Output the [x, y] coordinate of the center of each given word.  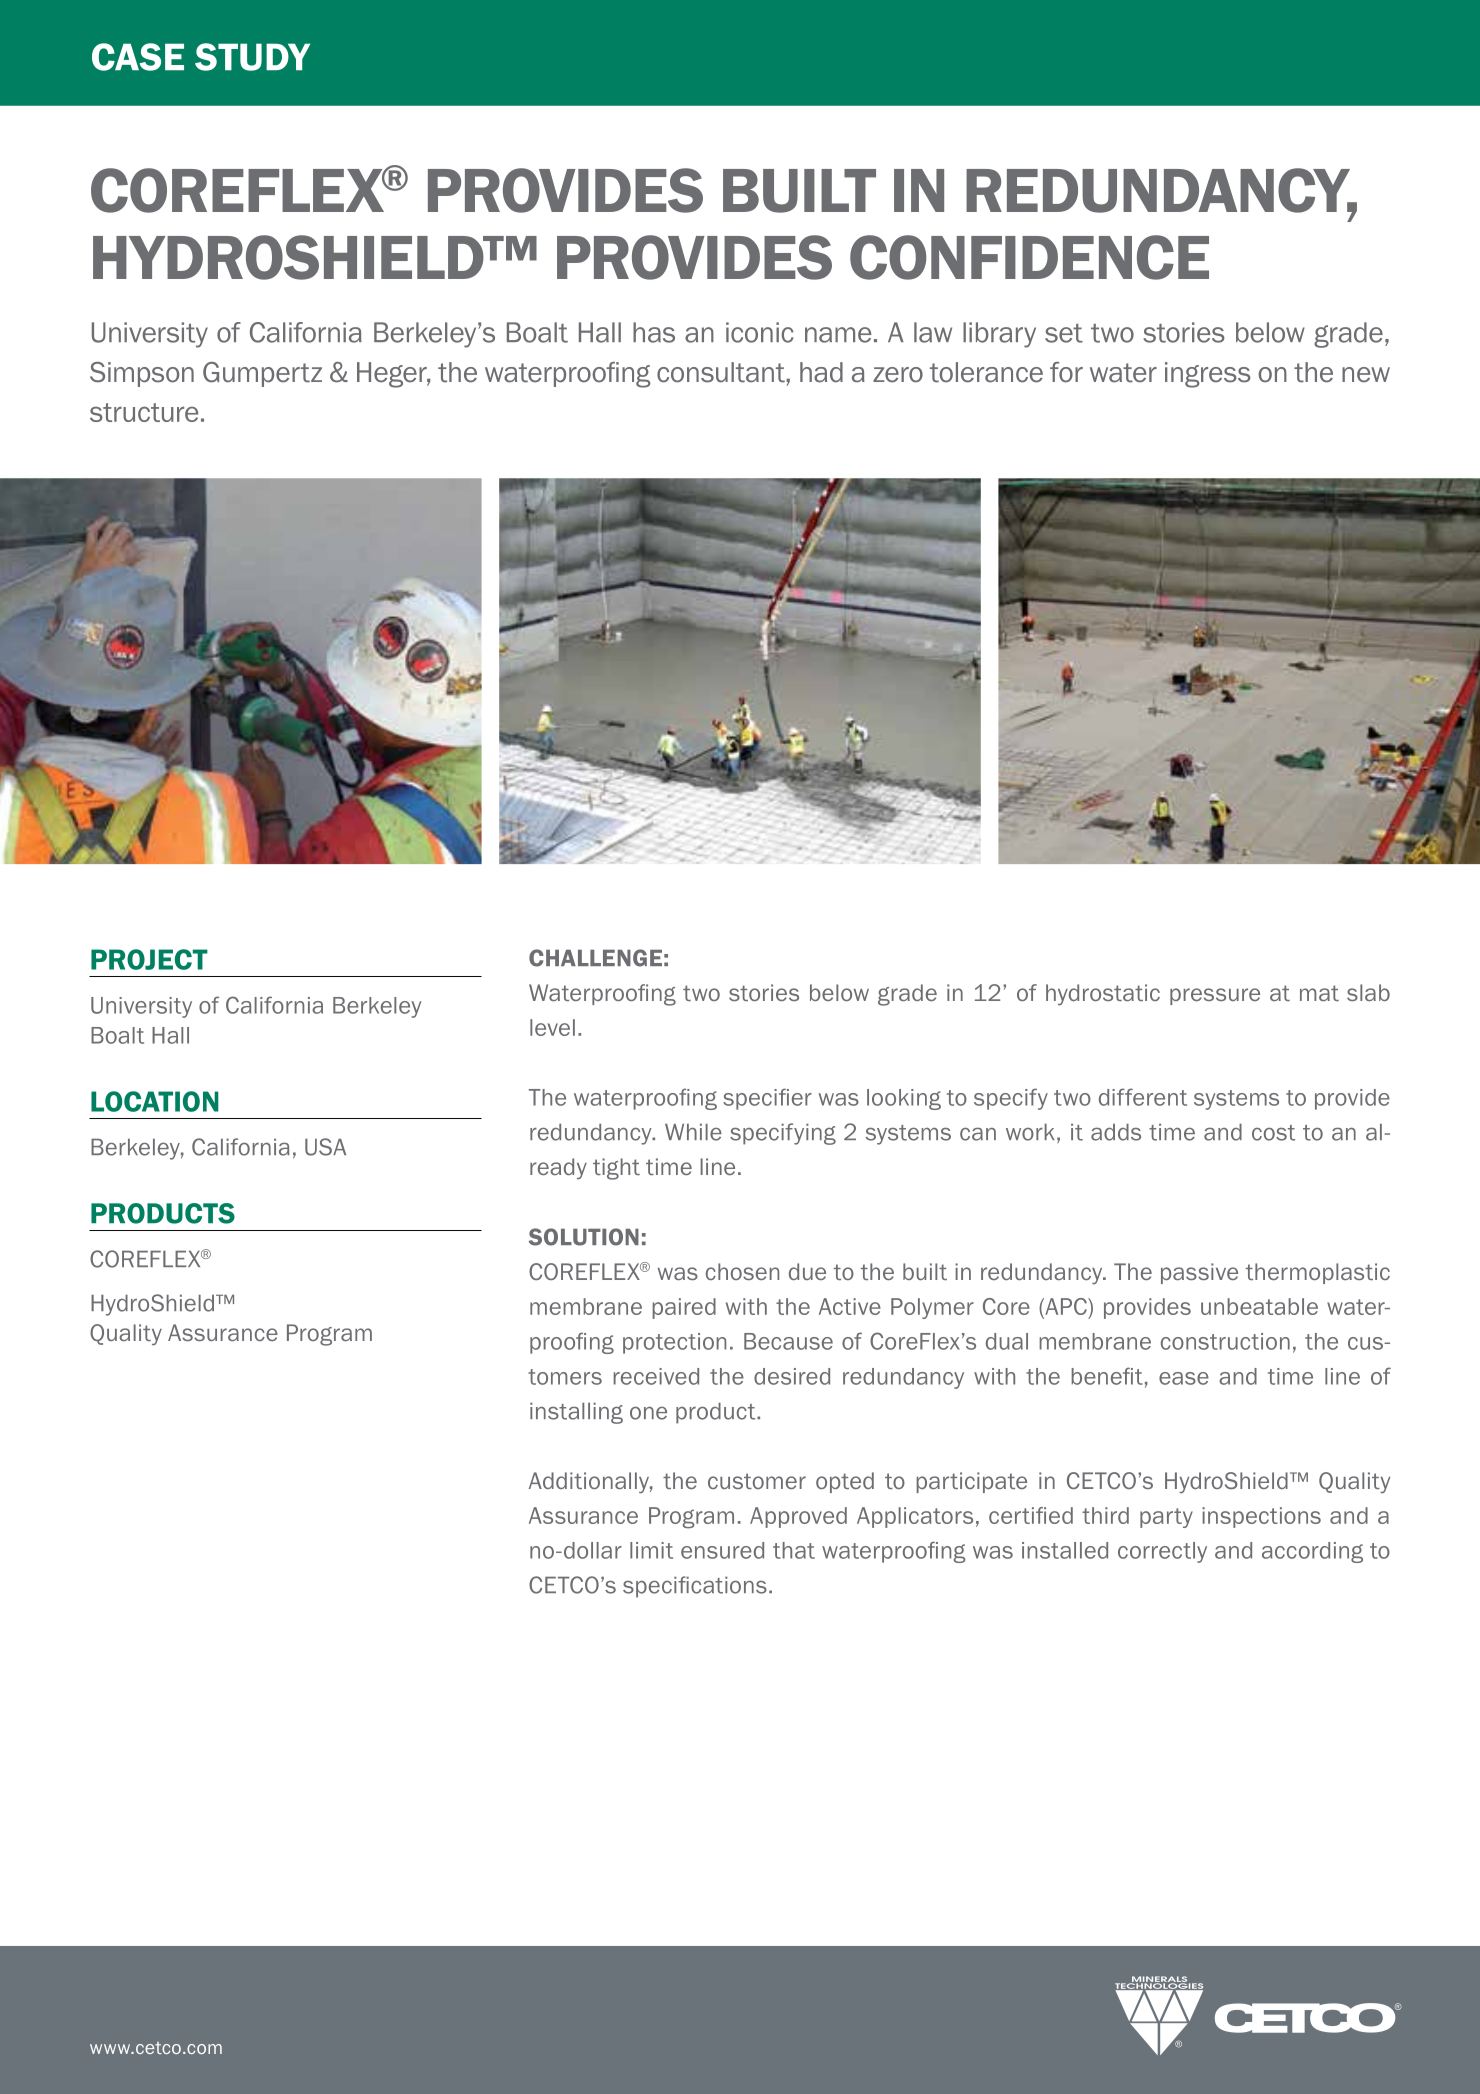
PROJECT [149, 959]
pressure [1215, 996]
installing [576, 1413]
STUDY [252, 57]
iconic [760, 332]
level [552, 1027]
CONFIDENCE [1029, 257]
